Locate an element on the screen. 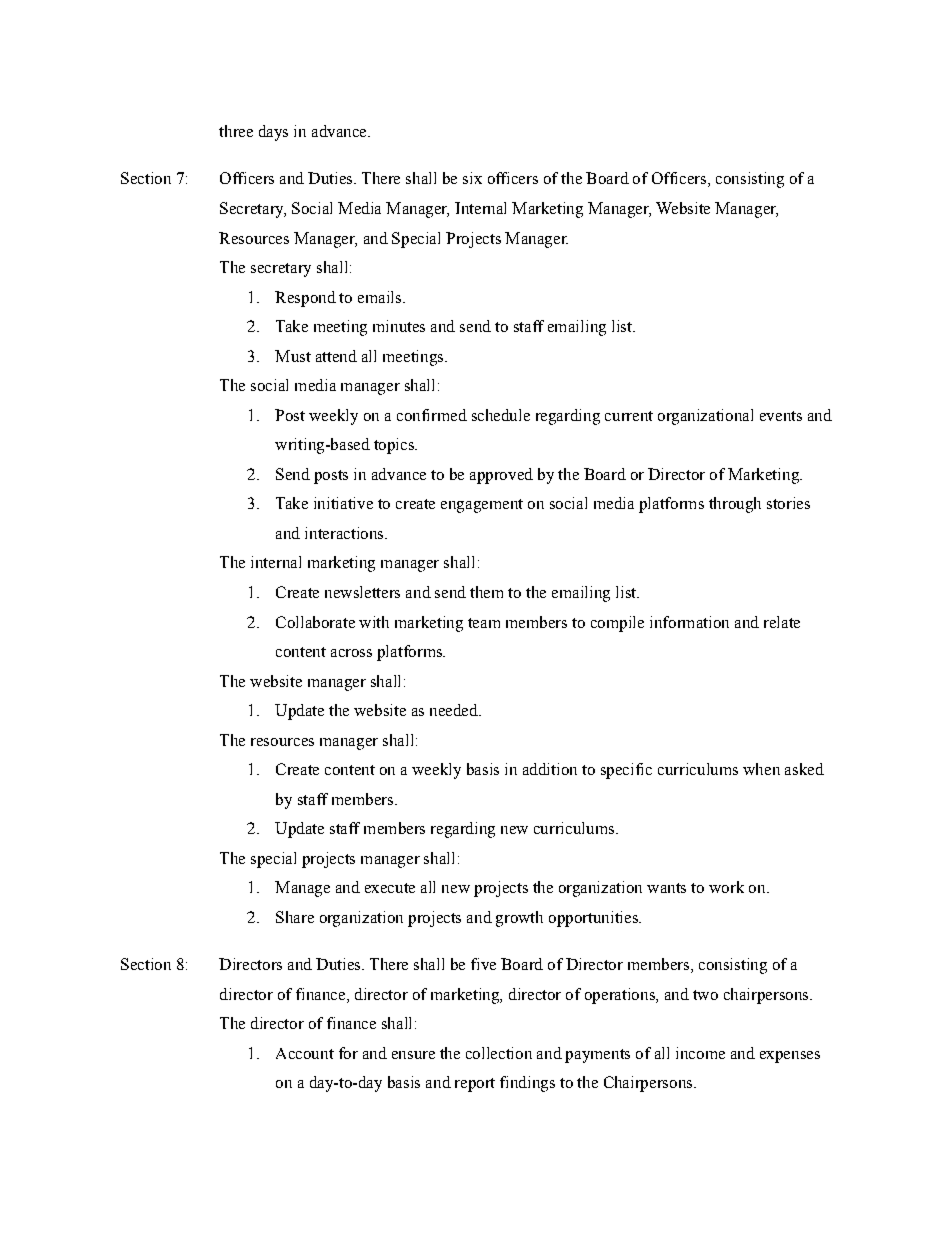 Image resolution: width=952 pixels, height=1233 pixels. Account is located at coordinates (305, 1053).
